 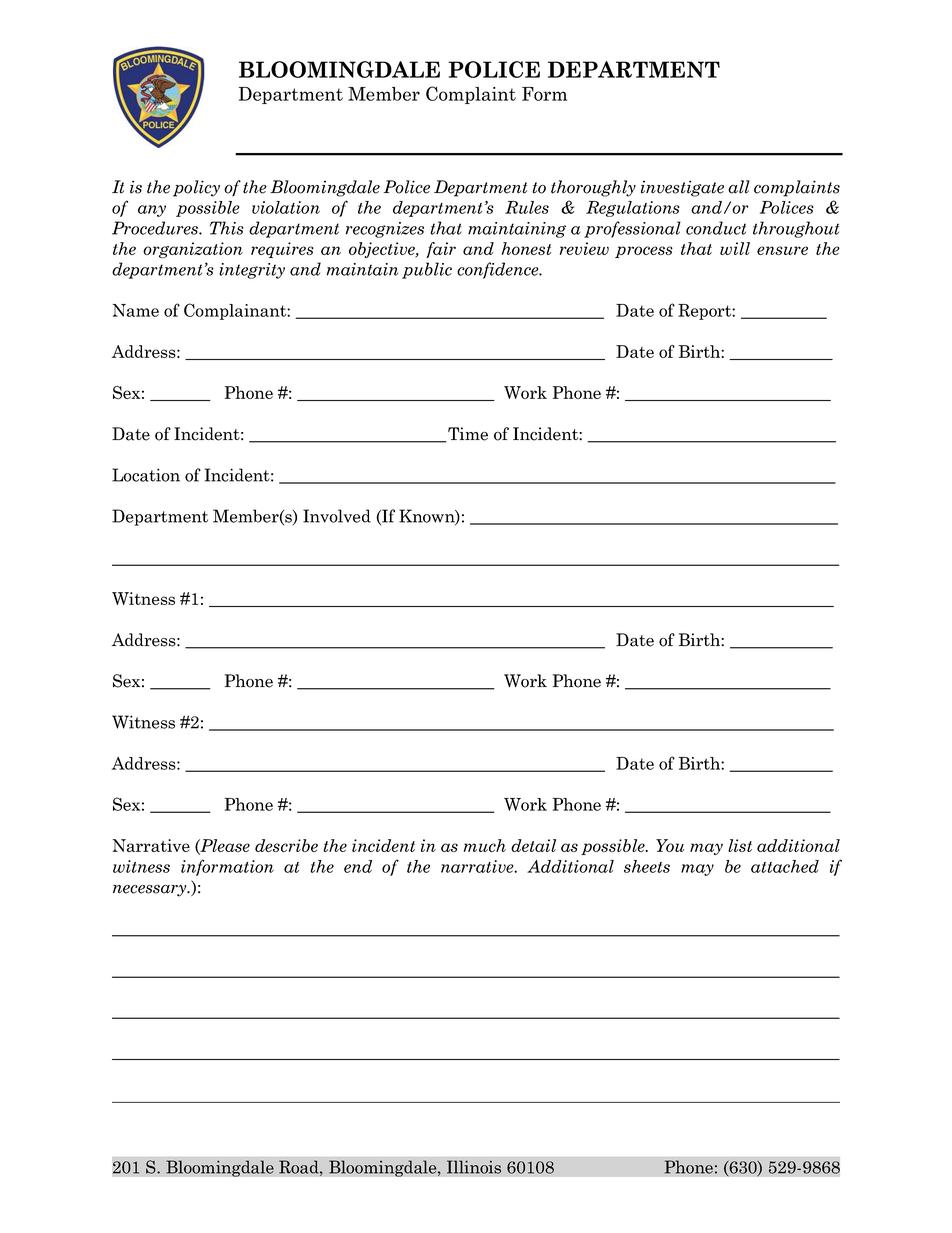 I want to click on Location, so click(x=146, y=475).
